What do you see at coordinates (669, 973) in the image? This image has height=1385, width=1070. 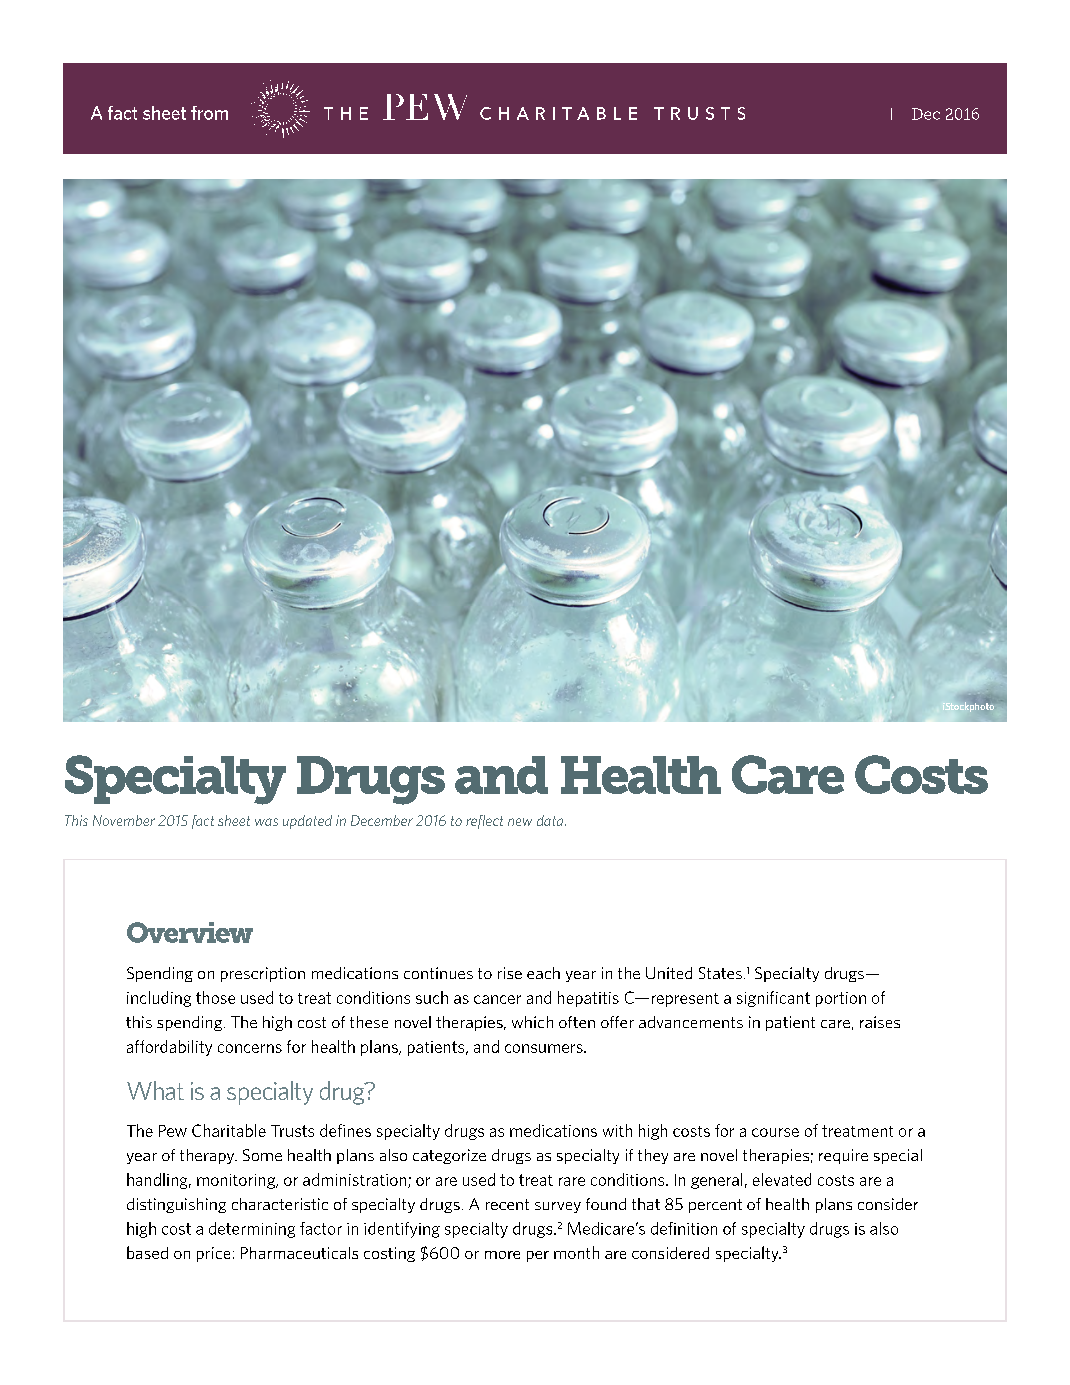 I see `United` at bounding box center [669, 973].
